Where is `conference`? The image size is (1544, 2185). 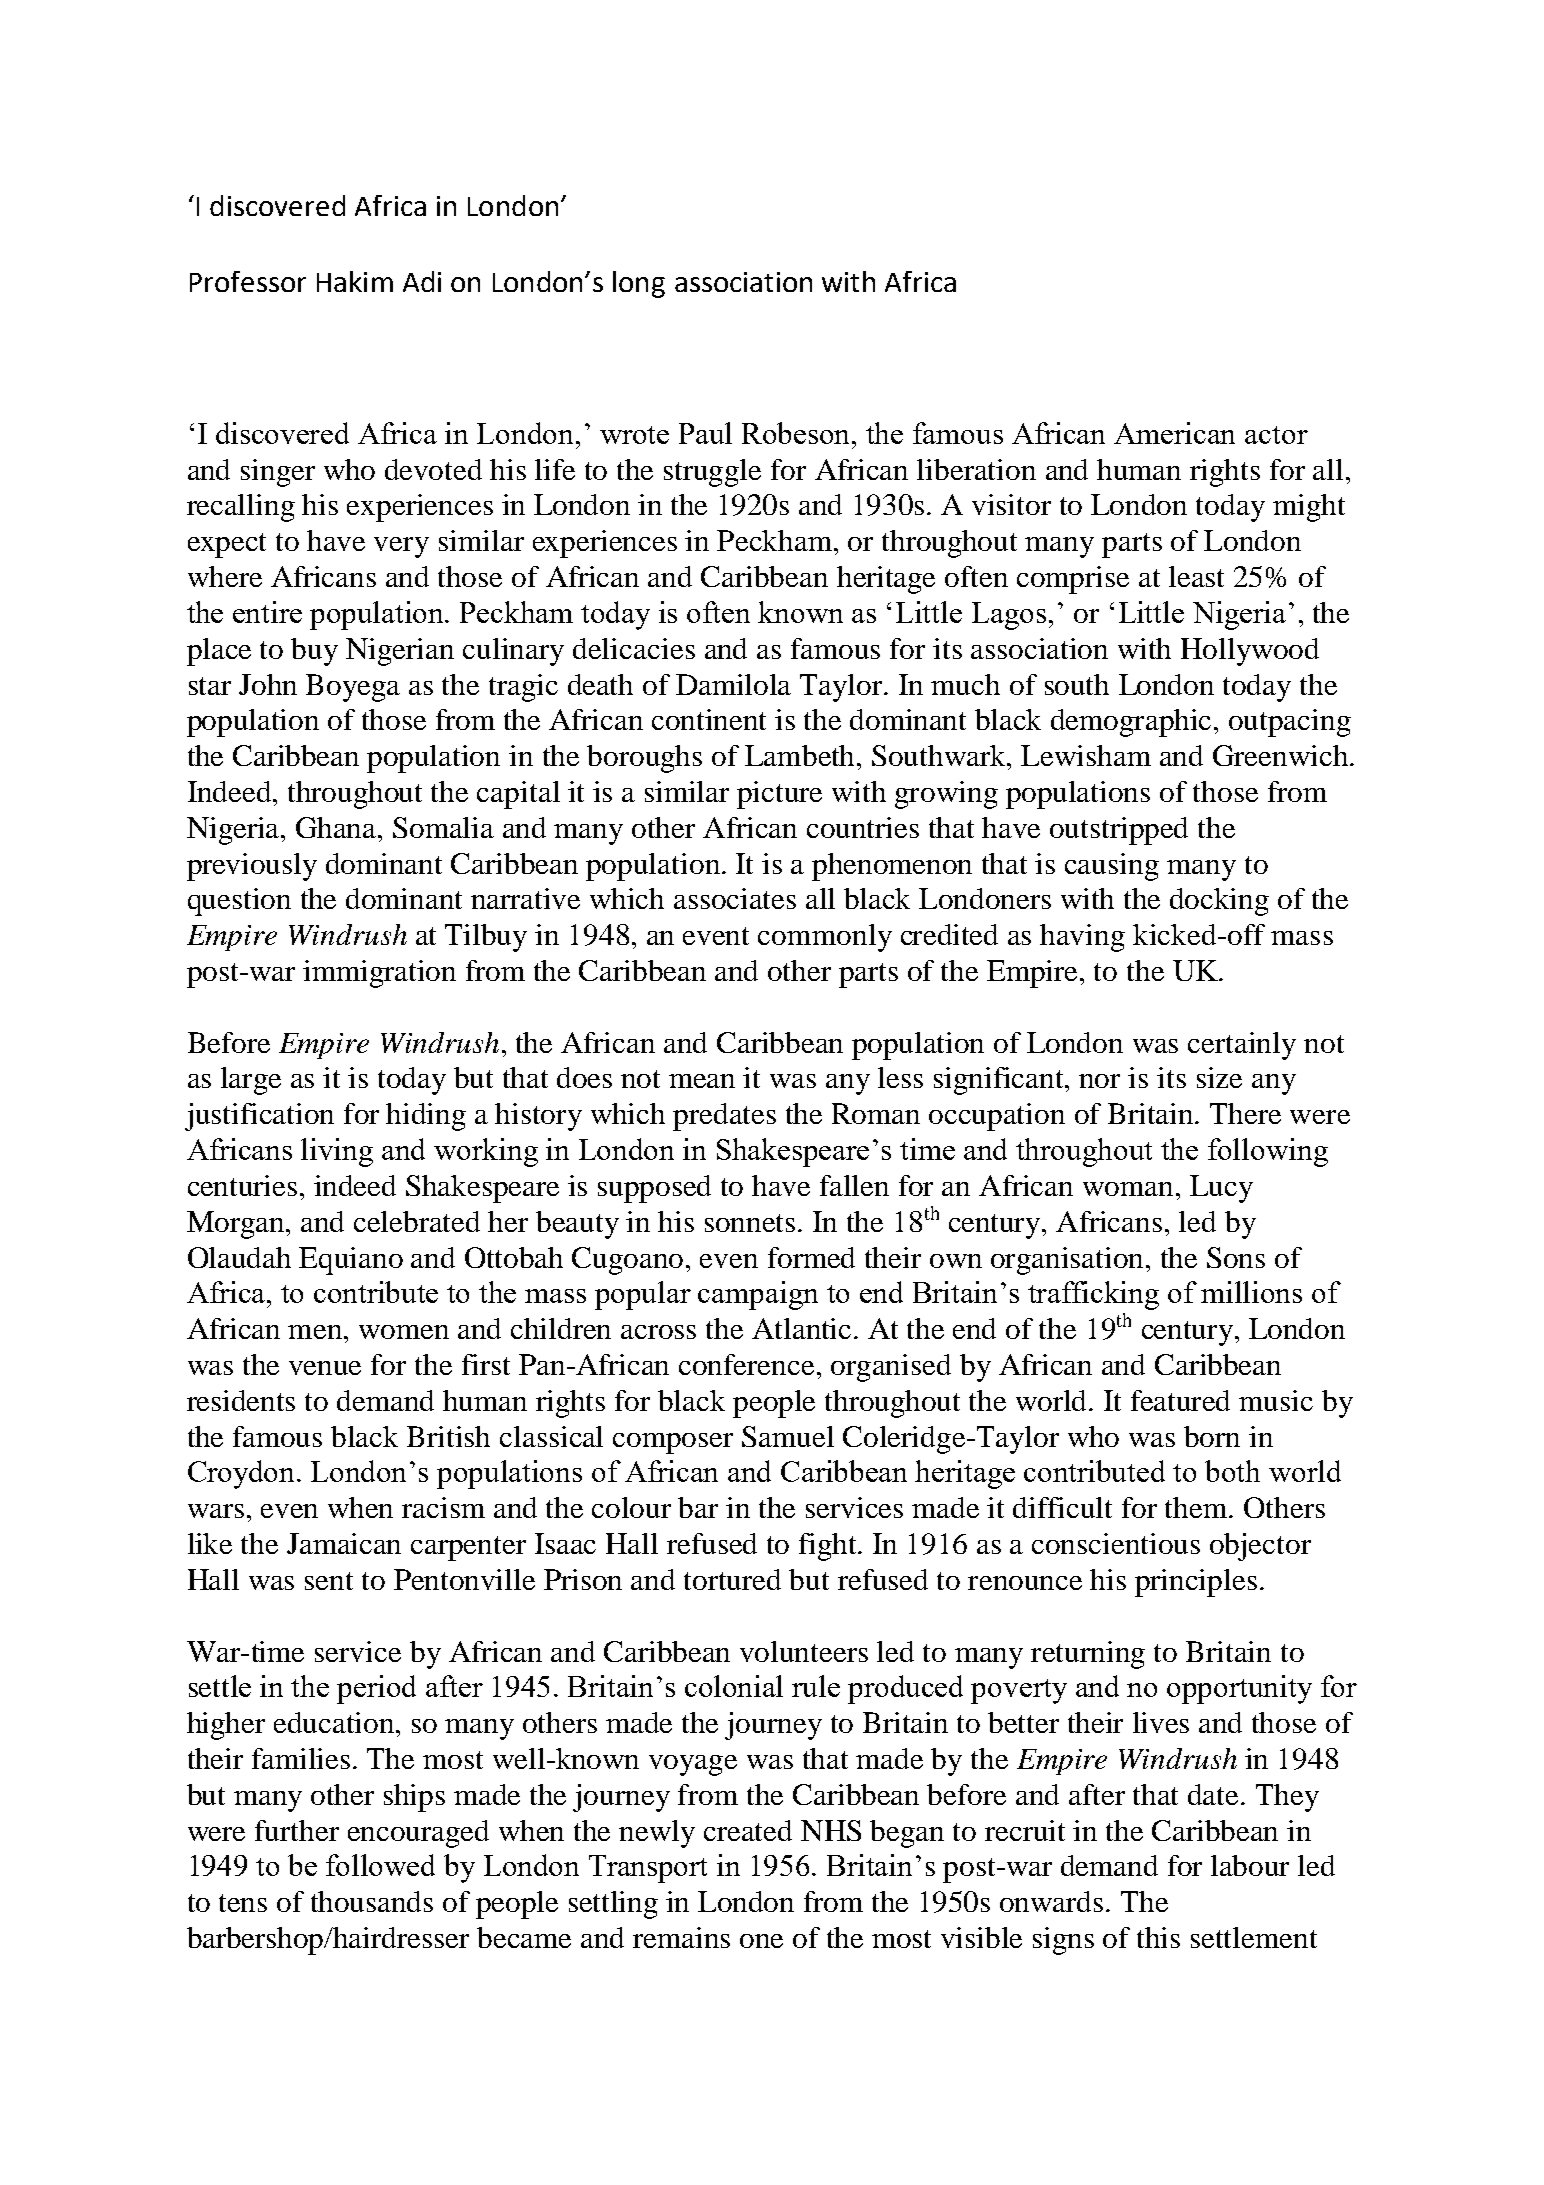 conference is located at coordinates (746, 1364).
